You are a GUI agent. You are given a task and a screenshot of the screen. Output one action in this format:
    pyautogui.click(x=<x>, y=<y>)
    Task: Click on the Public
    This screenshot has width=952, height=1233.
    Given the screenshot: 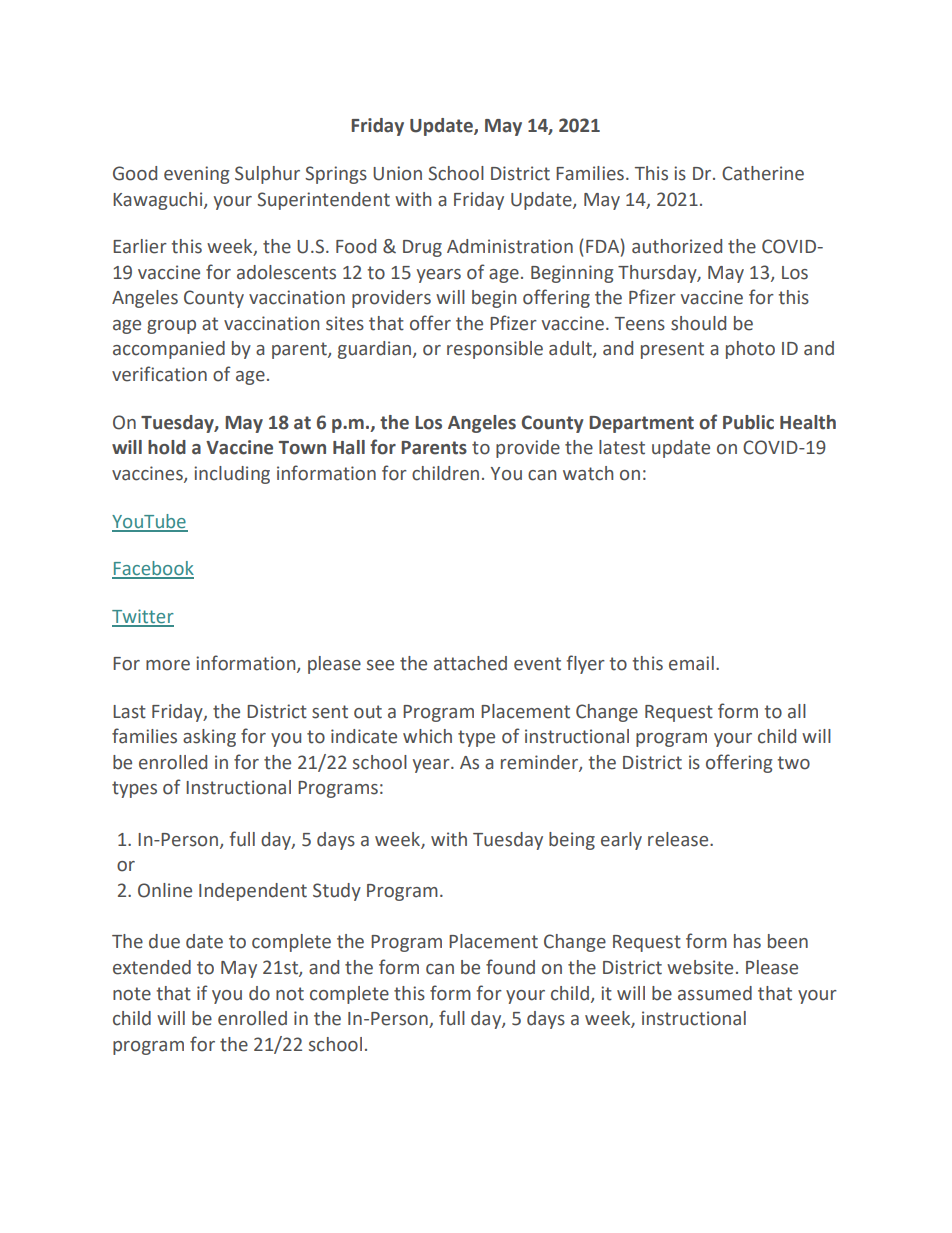 What is the action you would take?
    pyautogui.click(x=748, y=422)
